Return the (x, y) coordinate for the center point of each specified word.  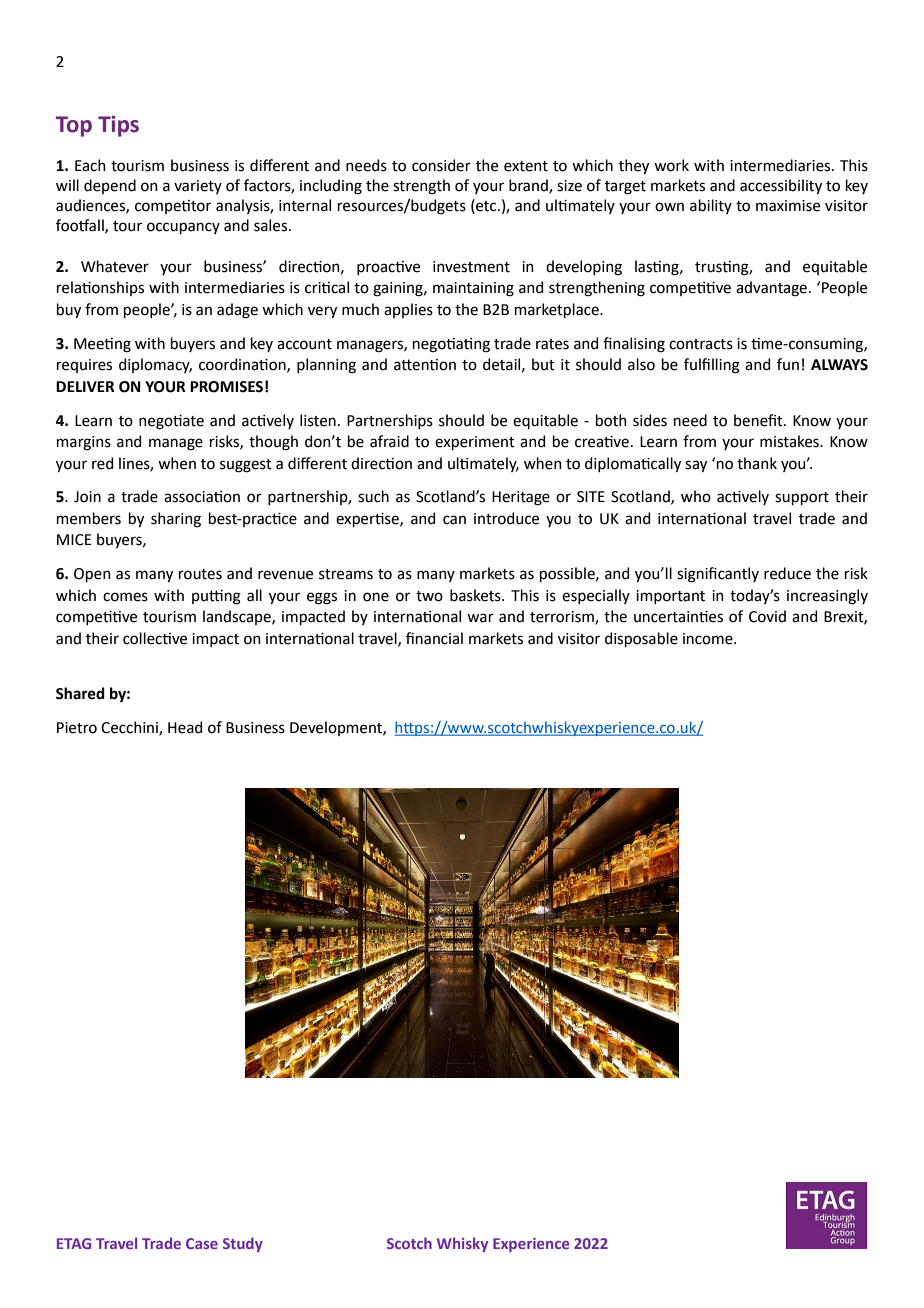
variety (198, 187)
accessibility (781, 186)
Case (202, 1243)
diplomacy (155, 365)
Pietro (77, 728)
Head (185, 727)
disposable (641, 639)
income (709, 639)
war (480, 618)
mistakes (790, 441)
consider (441, 165)
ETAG (74, 1243)
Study (243, 1244)
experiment (475, 443)
